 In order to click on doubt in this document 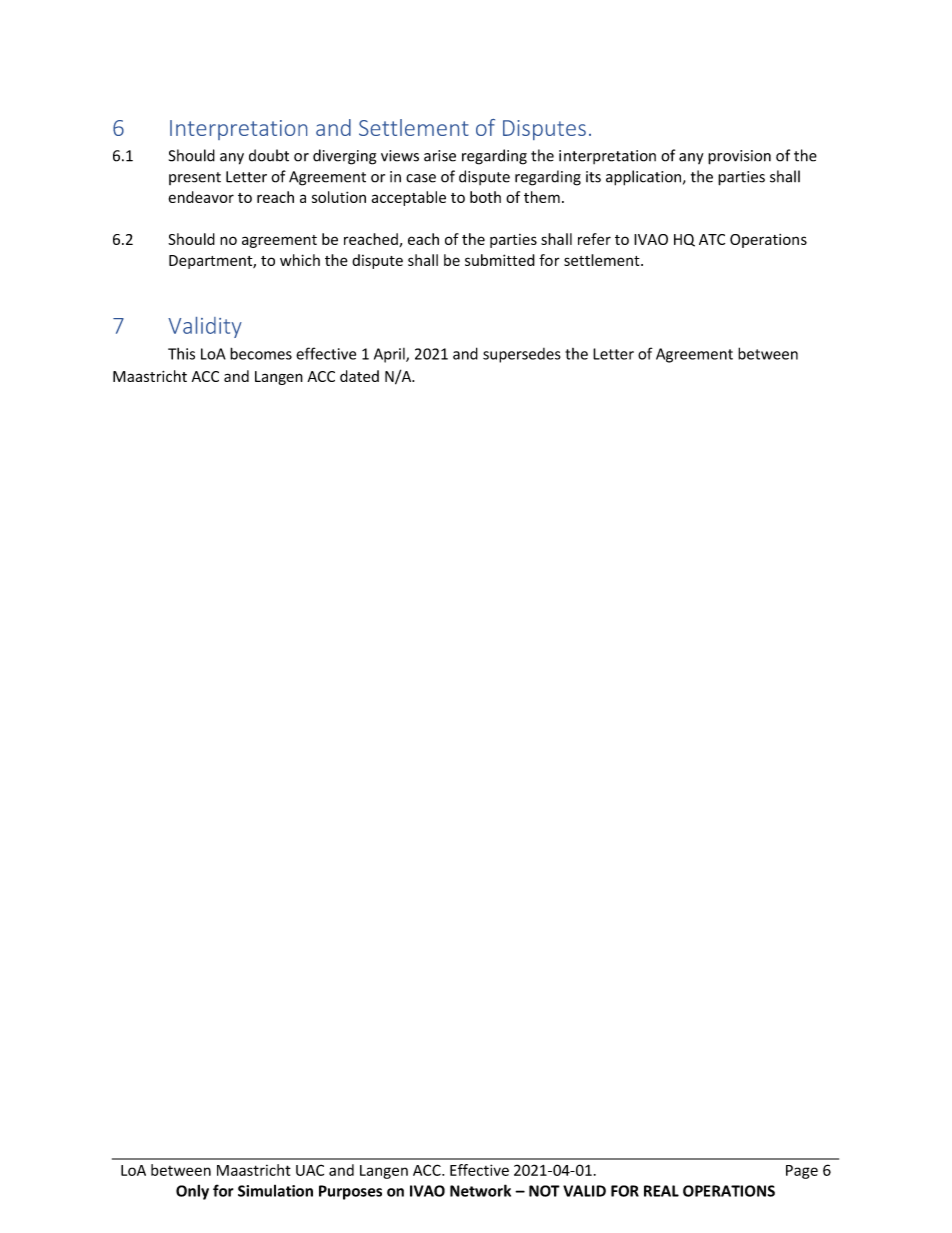, I will do `click(269, 155)`.
